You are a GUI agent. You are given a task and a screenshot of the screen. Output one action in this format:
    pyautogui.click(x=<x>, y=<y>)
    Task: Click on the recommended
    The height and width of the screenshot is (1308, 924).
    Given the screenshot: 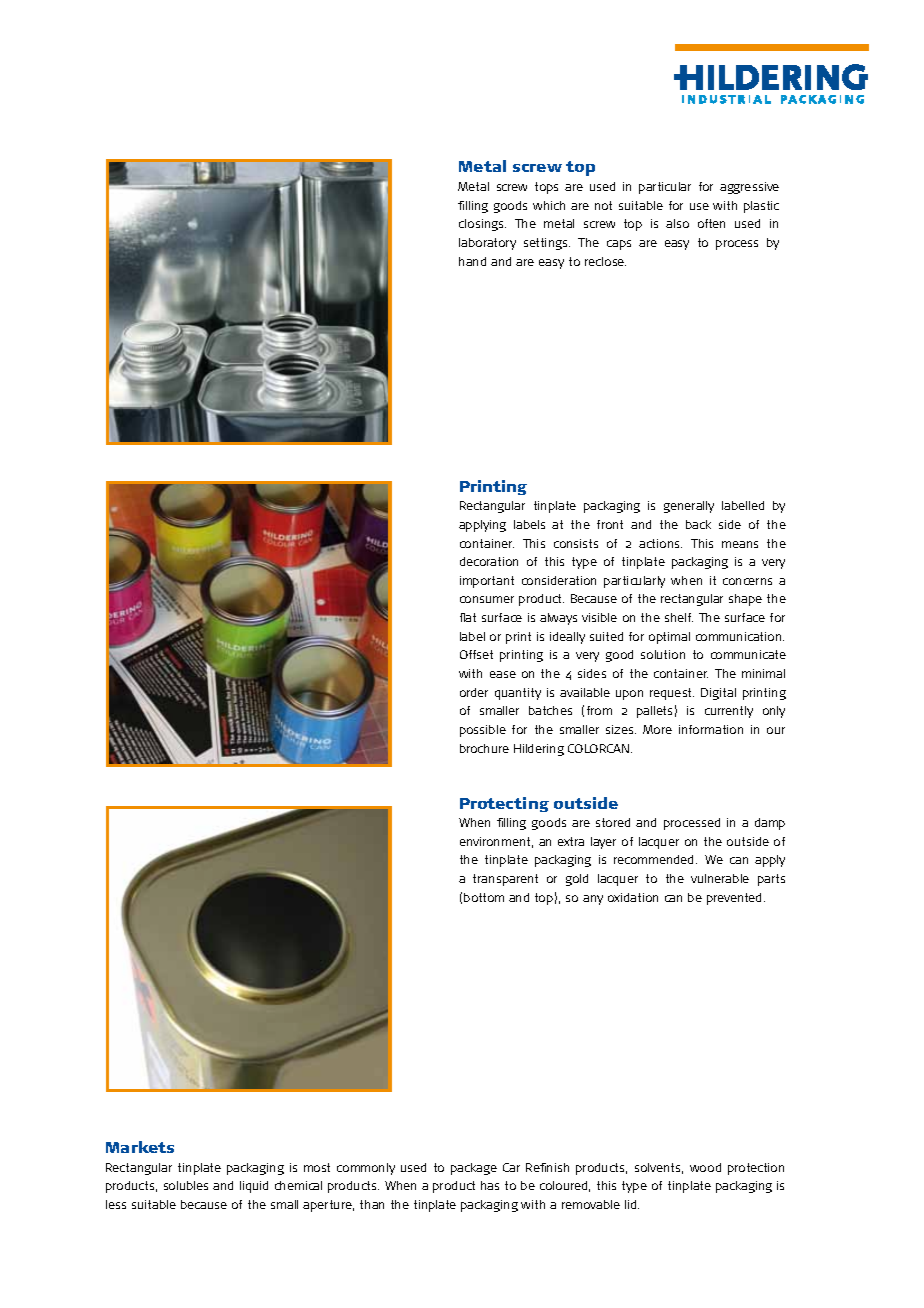 What is the action you would take?
    pyautogui.click(x=655, y=859)
